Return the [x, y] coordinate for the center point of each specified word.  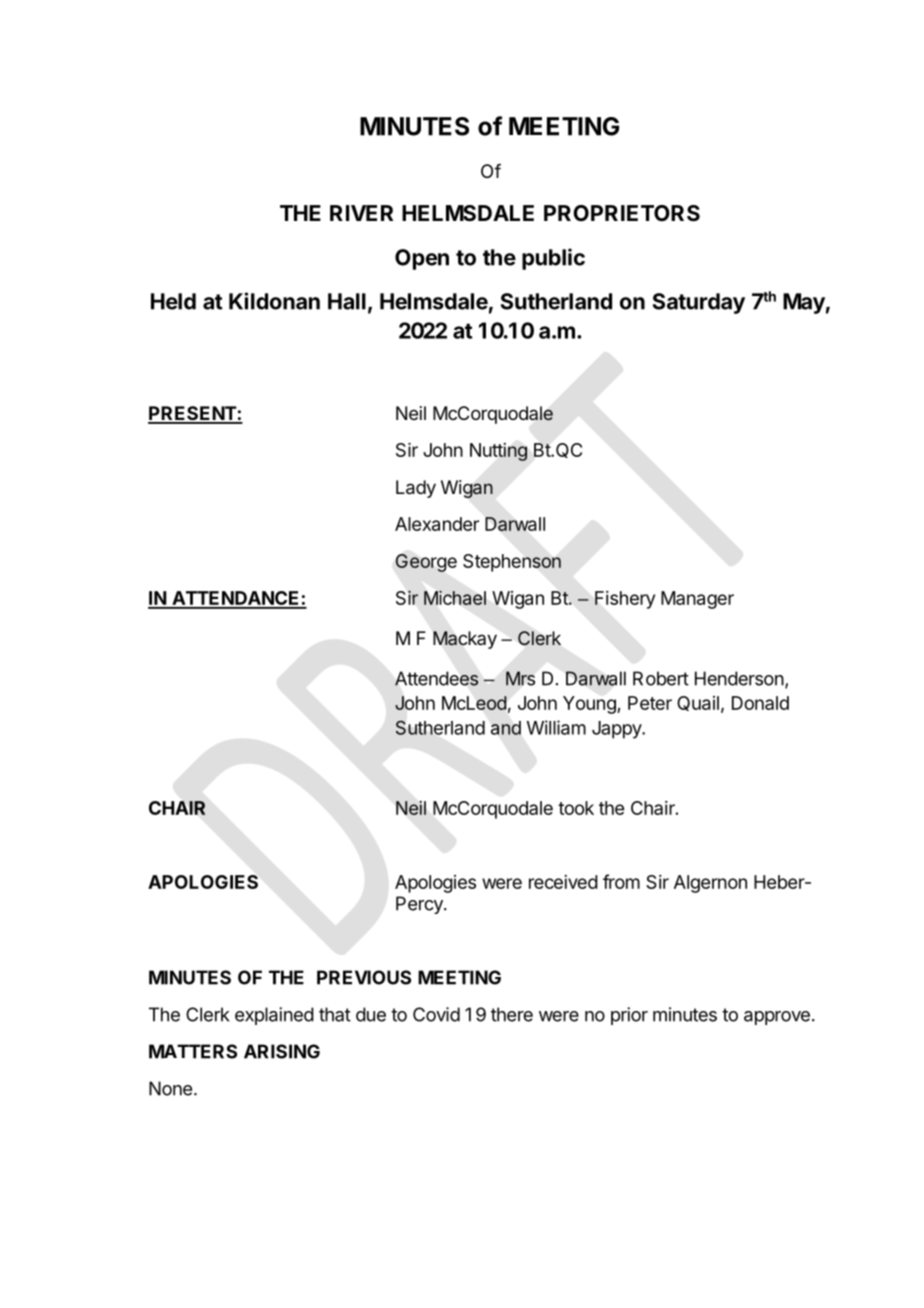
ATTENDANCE [236, 599]
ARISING [282, 1051]
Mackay [465, 640]
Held [173, 301]
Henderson [739, 678]
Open [422, 259]
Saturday [699, 303]
